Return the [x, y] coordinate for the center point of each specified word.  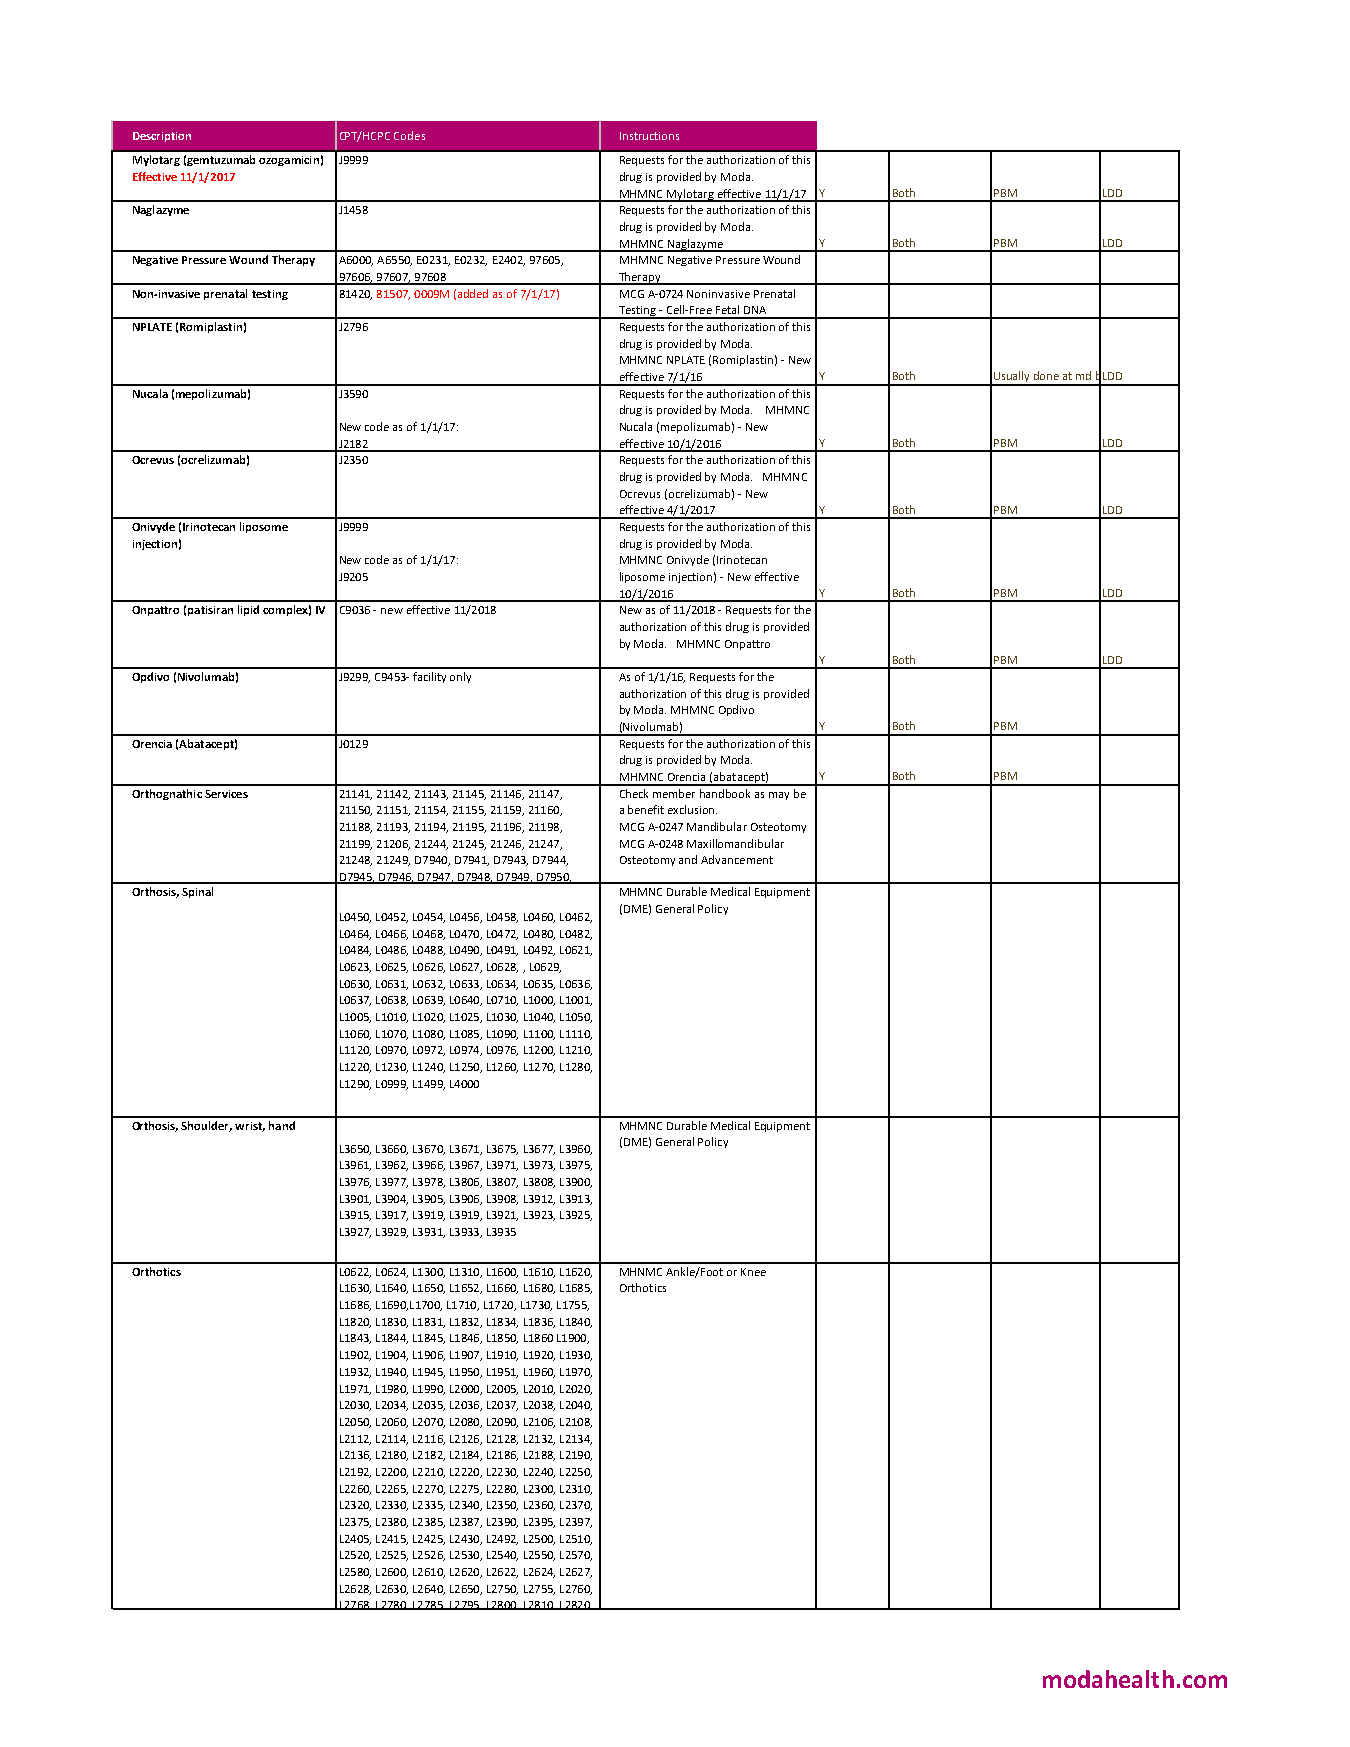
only [460, 677]
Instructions [649, 136]
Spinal [197, 892]
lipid [248, 610]
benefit [646, 809]
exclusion [692, 809]
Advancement [737, 859]
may [779, 796]
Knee [753, 1272]
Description [162, 137]
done [1046, 375]
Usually [1012, 378]
